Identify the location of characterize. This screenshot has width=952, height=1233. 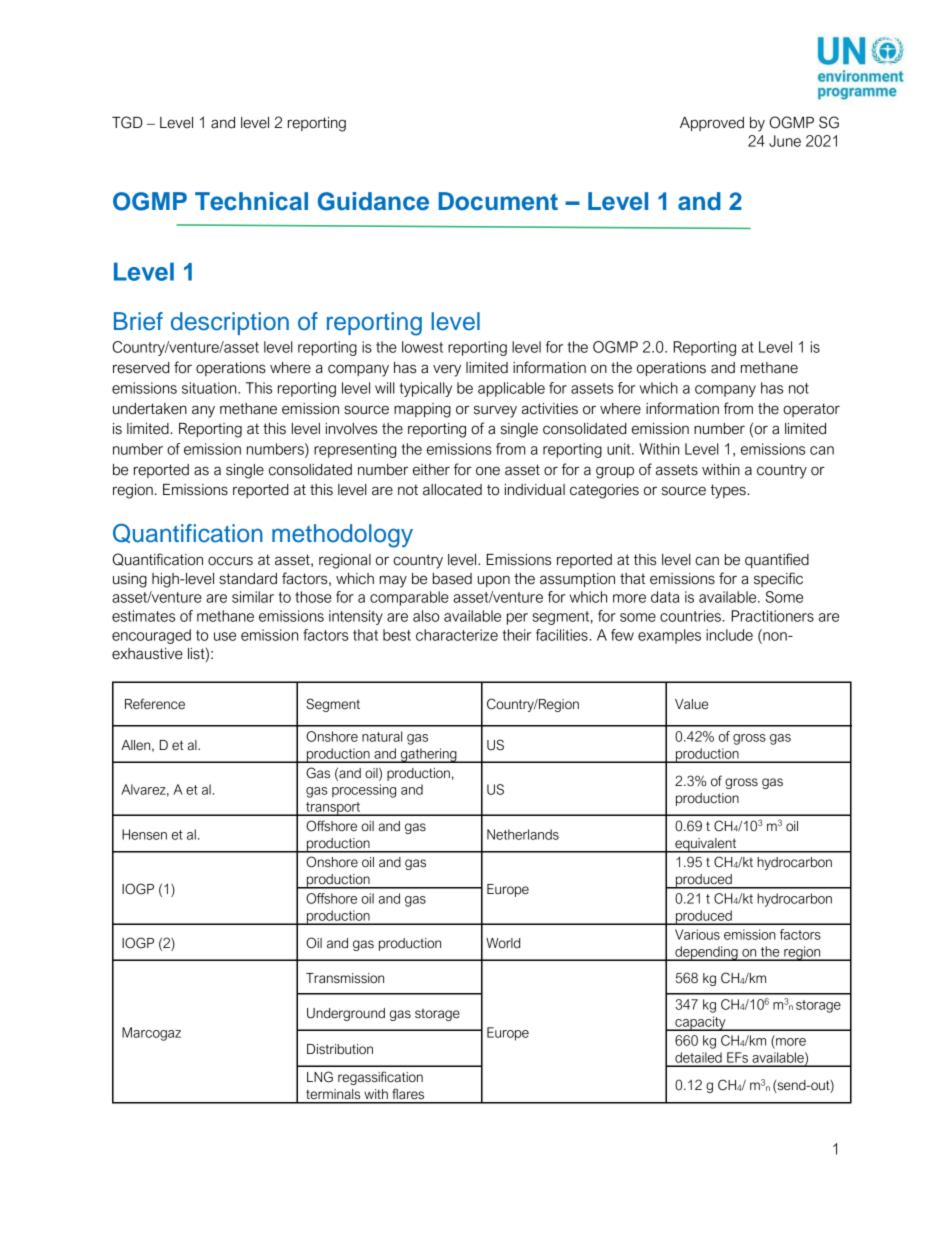
(457, 635).
